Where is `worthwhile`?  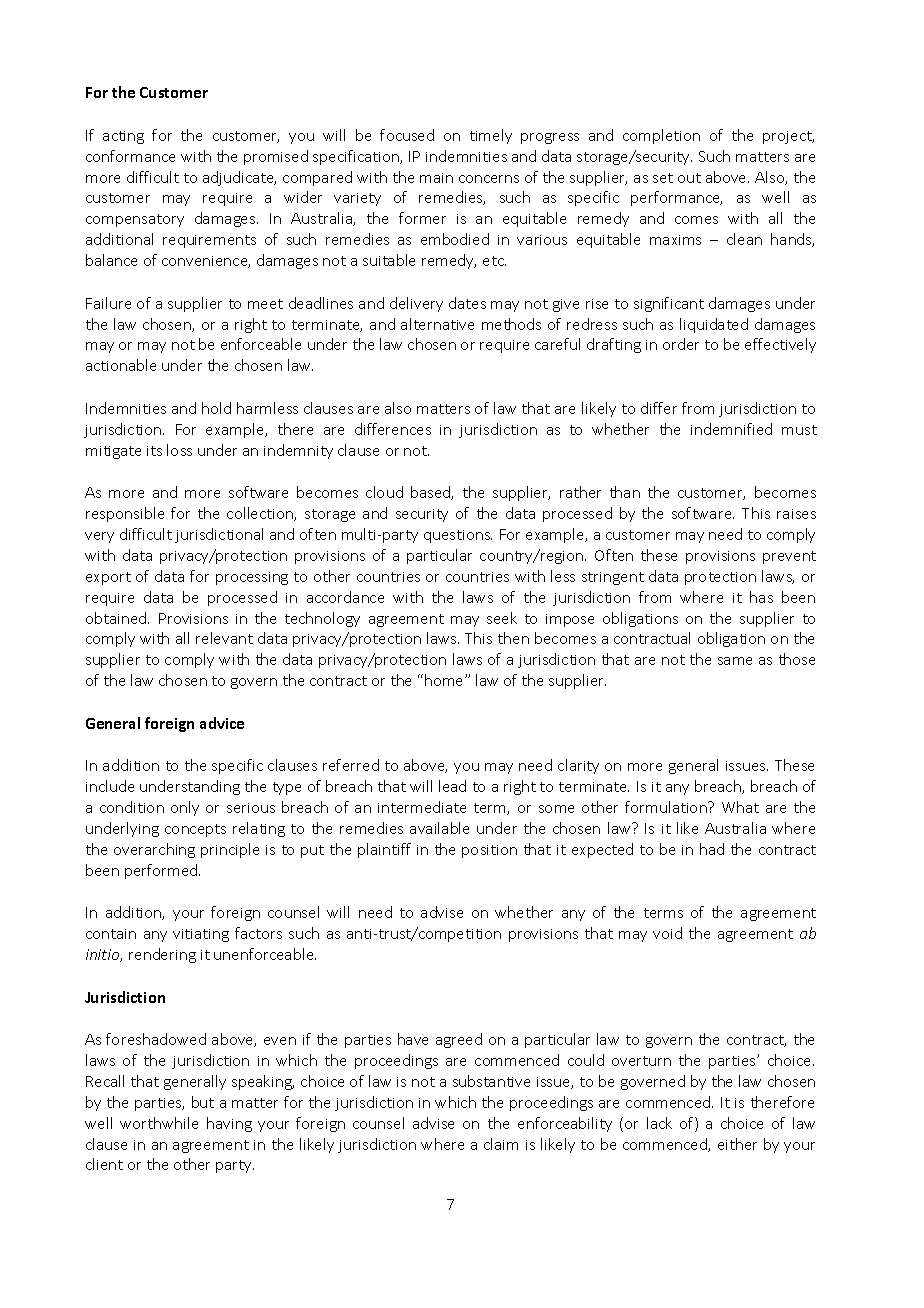 worthwhile is located at coordinates (159, 1123).
